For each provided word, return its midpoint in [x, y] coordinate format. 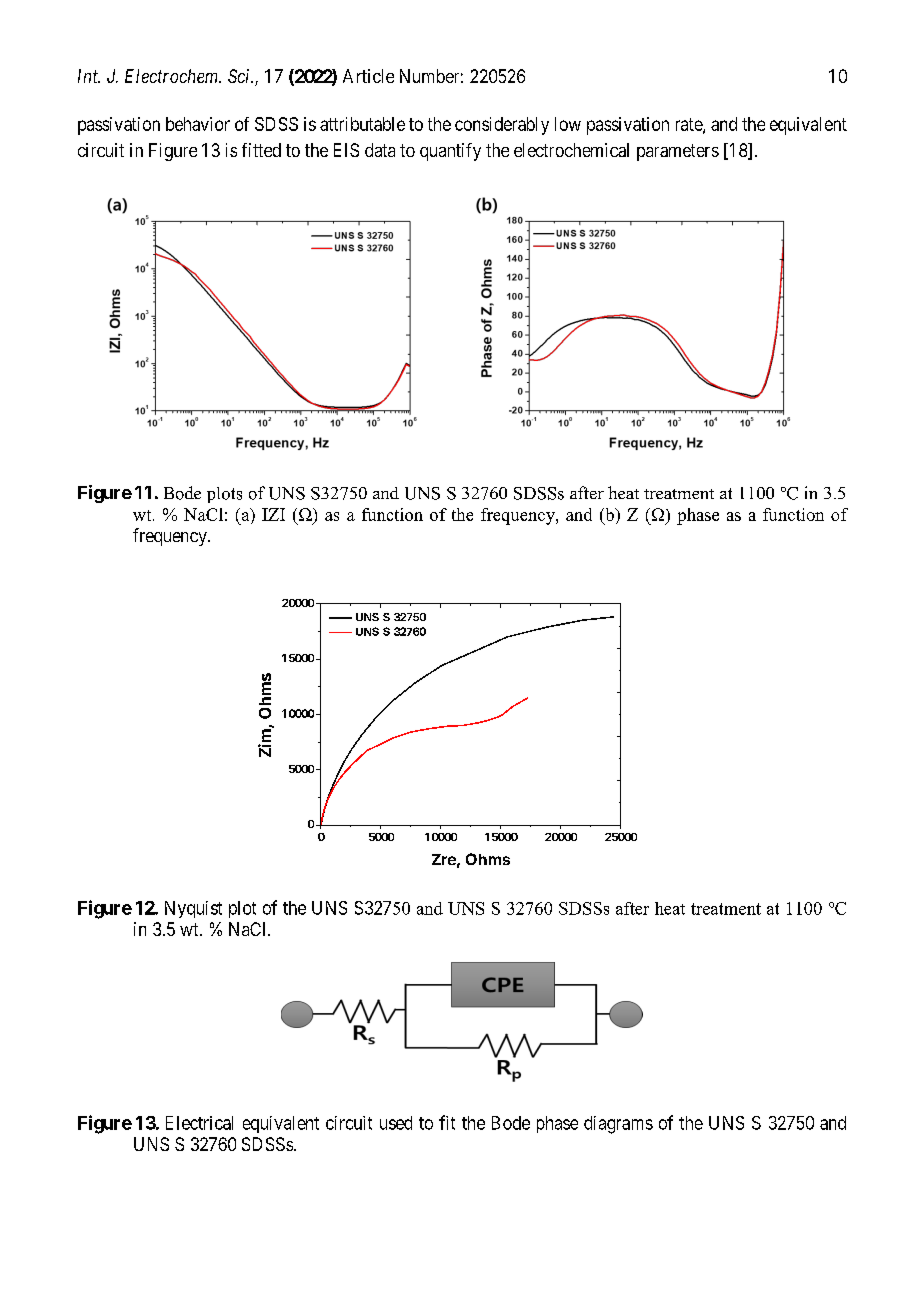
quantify [450, 152]
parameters [678, 152]
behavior [198, 124]
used [396, 1123]
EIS [346, 150]
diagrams [618, 1125]
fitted [261, 150]
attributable [362, 124]
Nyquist [193, 909]
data [380, 150]
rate [690, 125]
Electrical [199, 1123]
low [568, 124]
